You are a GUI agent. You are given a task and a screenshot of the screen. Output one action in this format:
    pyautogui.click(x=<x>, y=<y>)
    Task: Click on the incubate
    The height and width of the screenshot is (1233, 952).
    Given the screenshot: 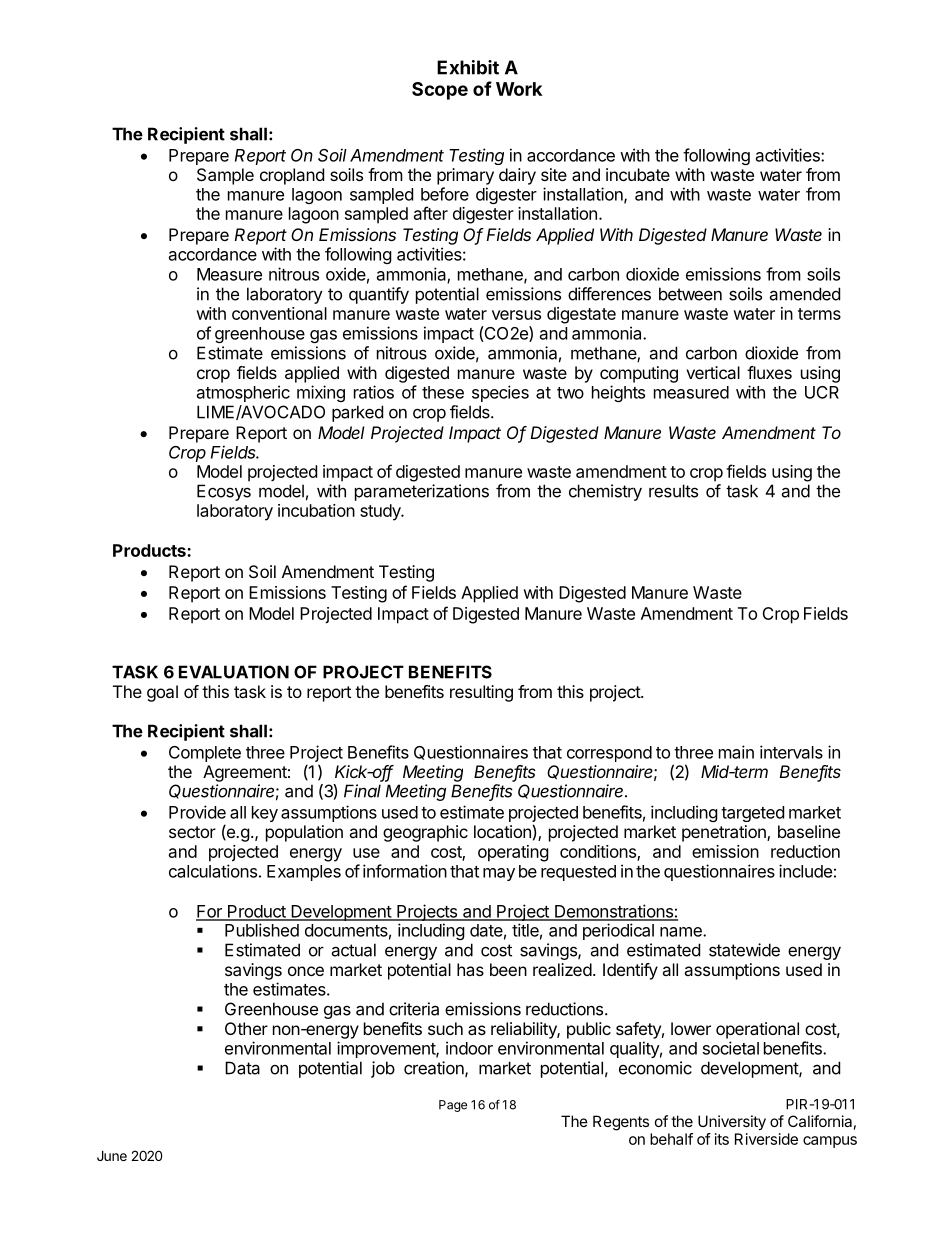 What is the action you would take?
    pyautogui.click(x=638, y=174)
